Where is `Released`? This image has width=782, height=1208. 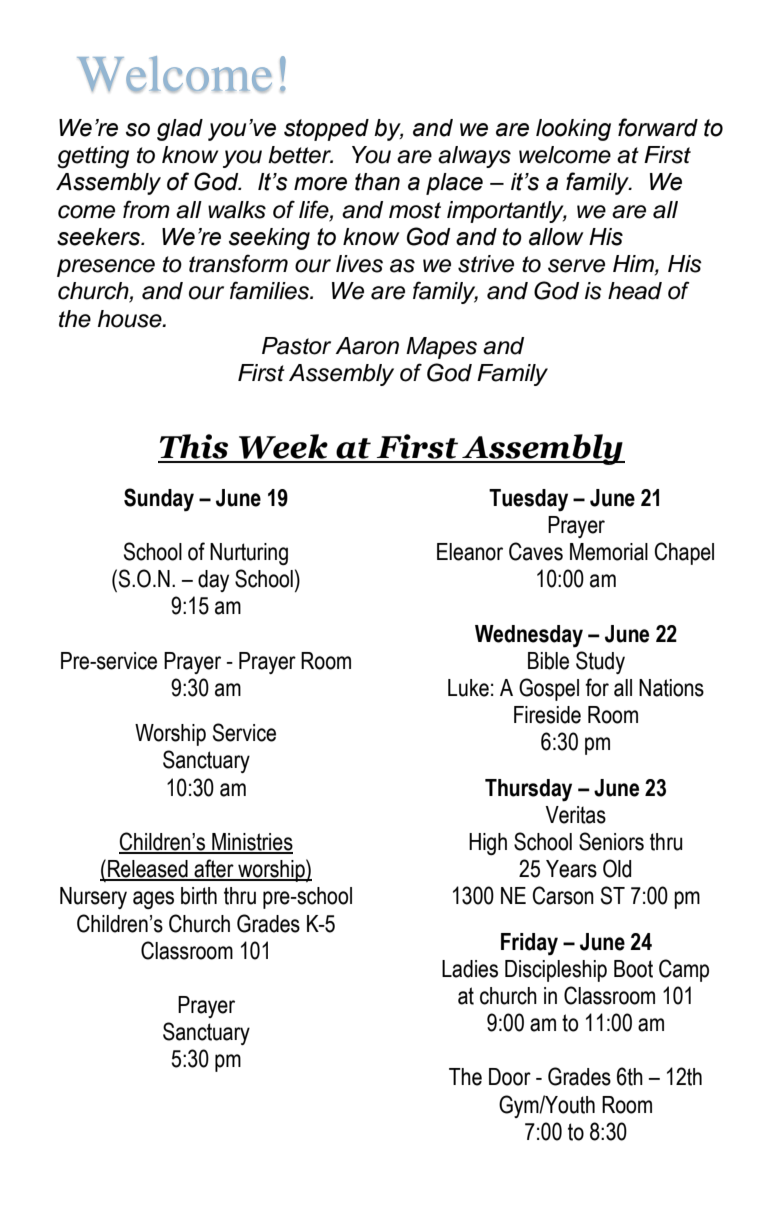
Released is located at coordinates (148, 870).
